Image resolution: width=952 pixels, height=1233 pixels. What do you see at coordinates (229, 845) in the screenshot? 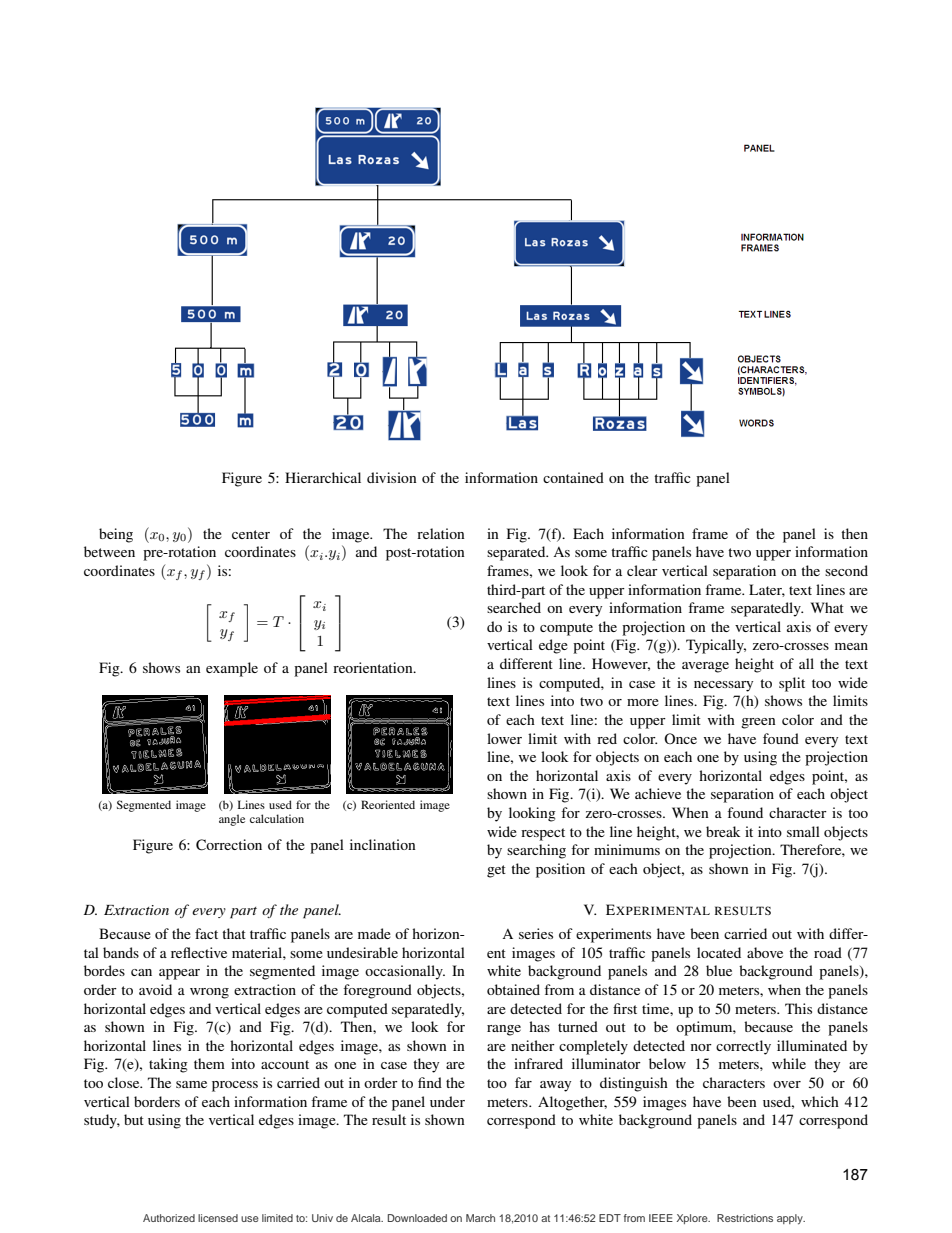
I see `Correction` at bounding box center [229, 845].
